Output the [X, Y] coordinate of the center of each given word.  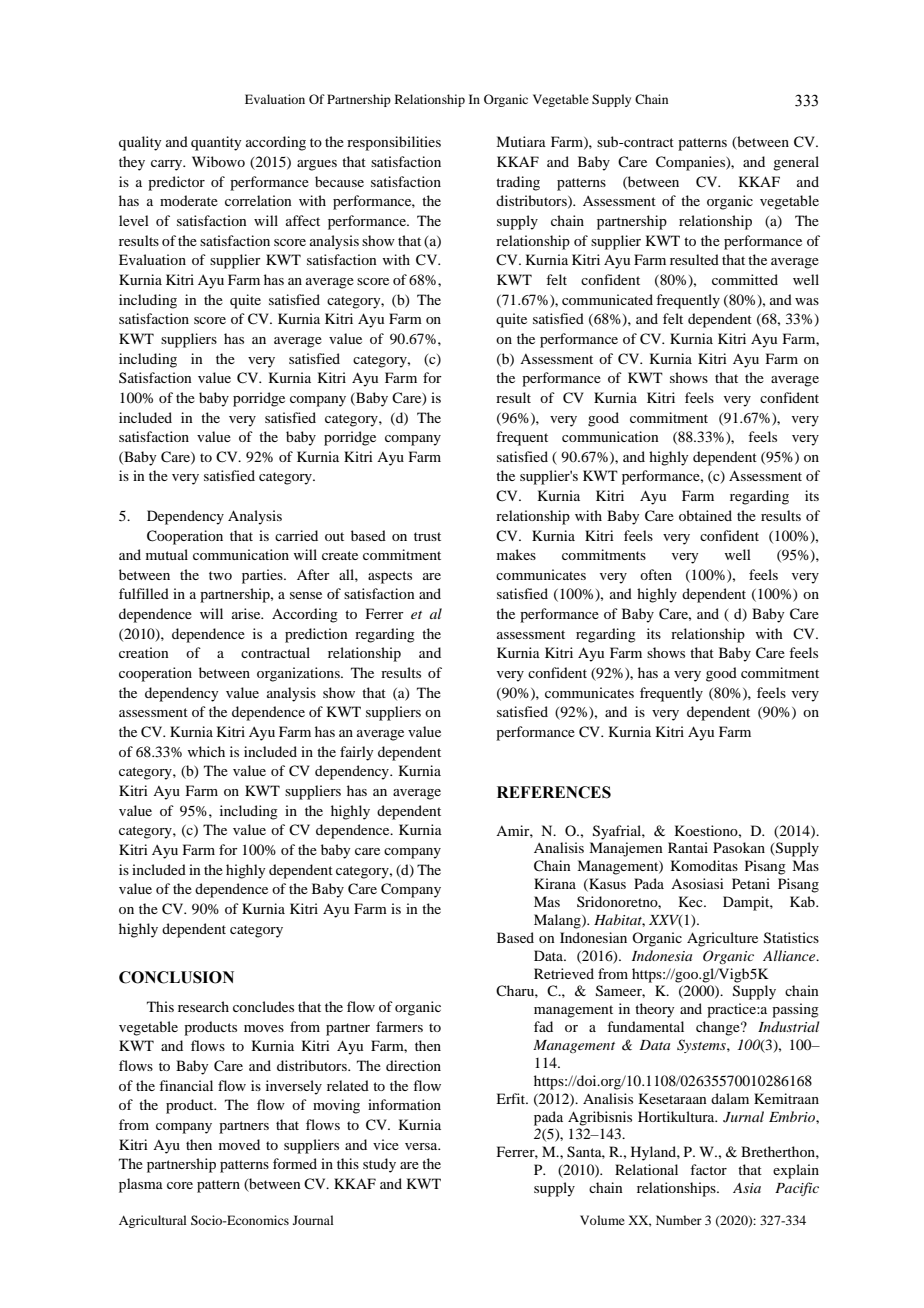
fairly [356, 753]
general [796, 163]
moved [239, 1144]
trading [518, 183]
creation [144, 652]
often [656, 574]
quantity [216, 143]
